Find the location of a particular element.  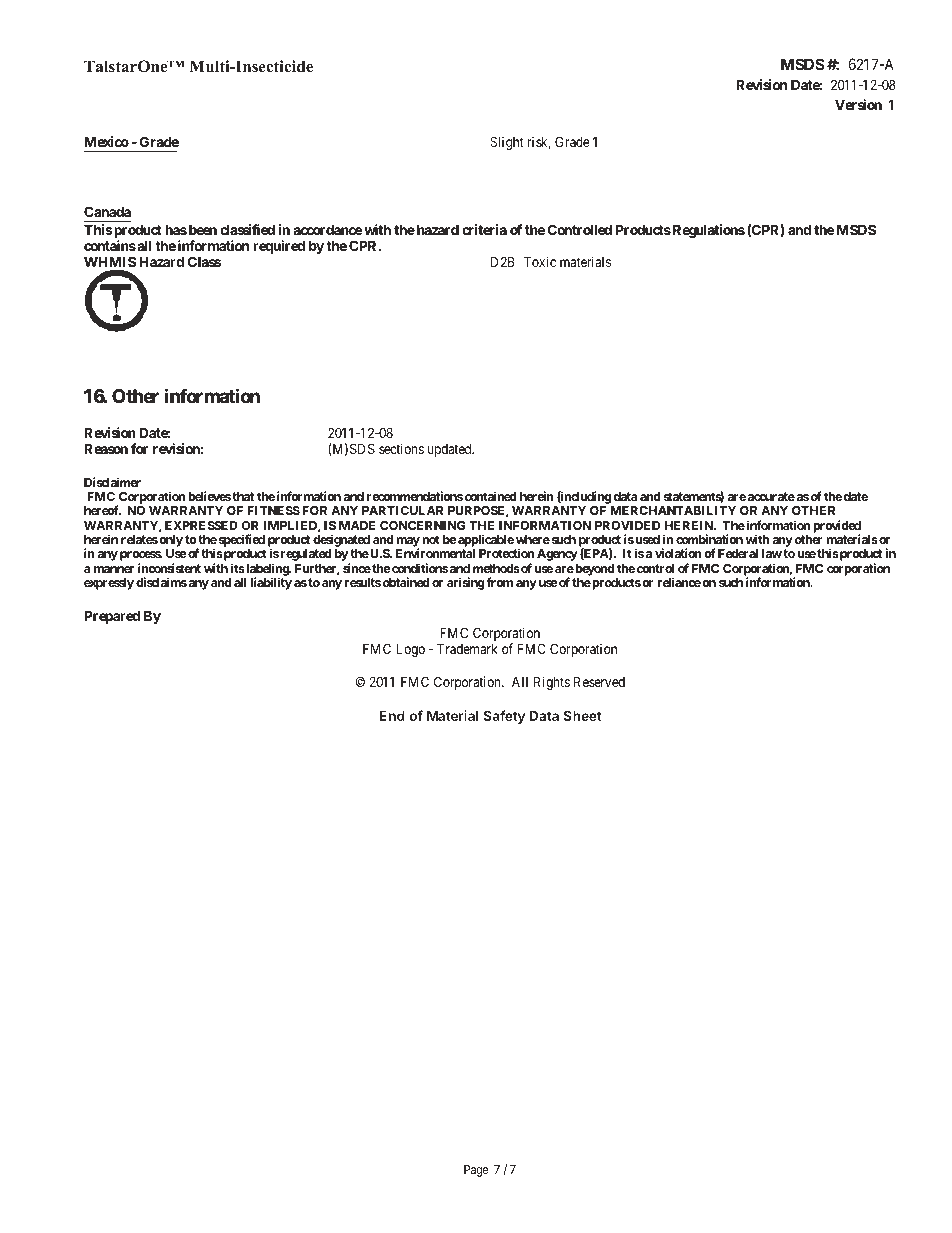

contained is located at coordinates (491, 496).
